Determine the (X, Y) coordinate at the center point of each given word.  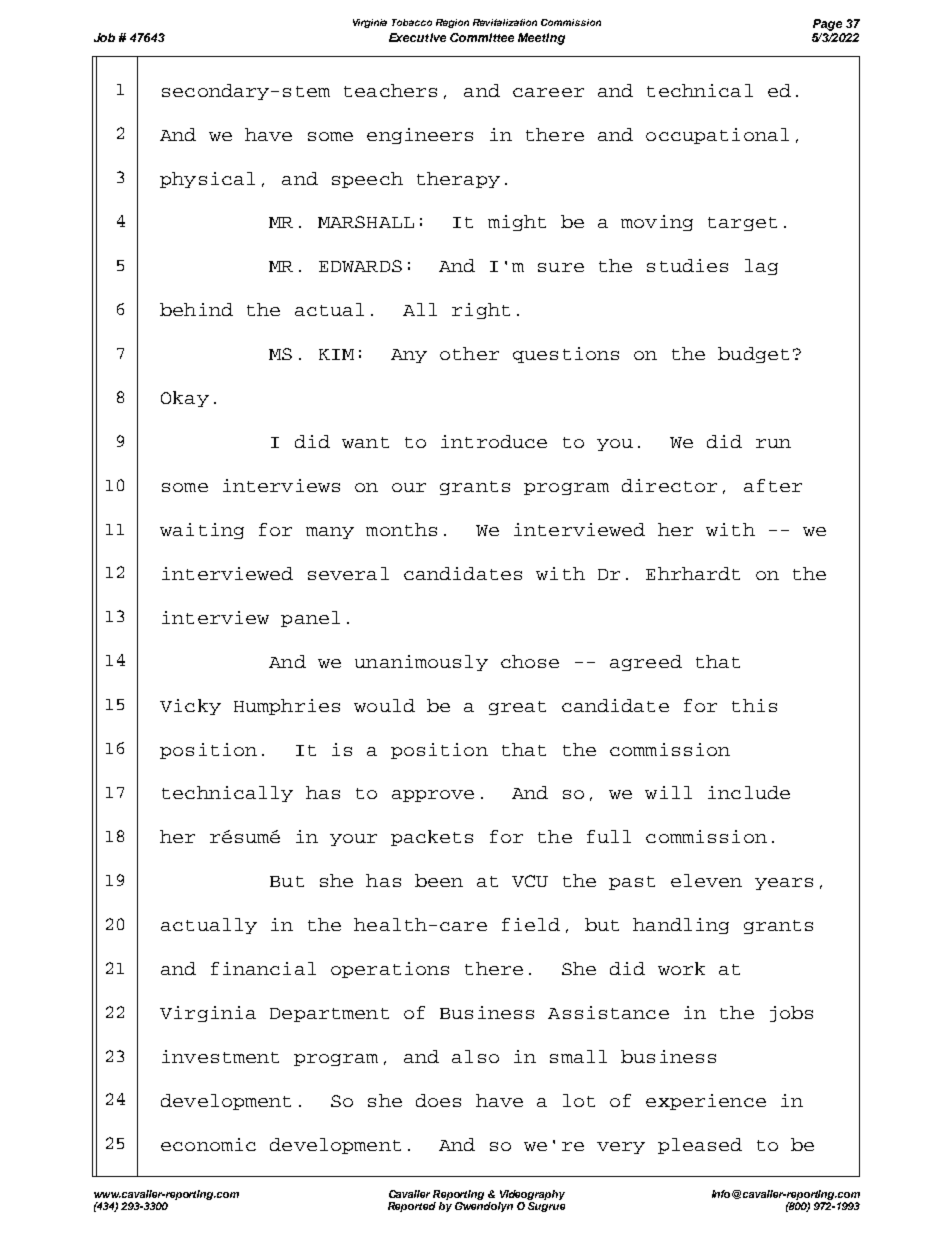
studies (687, 265)
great (517, 708)
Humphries (287, 707)
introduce (494, 441)
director (669, 485)
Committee (482, 37)
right (481, 311)
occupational (717, 136)
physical (207, 180)
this (754, 705)
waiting (202, 531)
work (681, 968)
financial (263, 968)
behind (196, 309)
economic (208, 1144)
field (531, 924)
